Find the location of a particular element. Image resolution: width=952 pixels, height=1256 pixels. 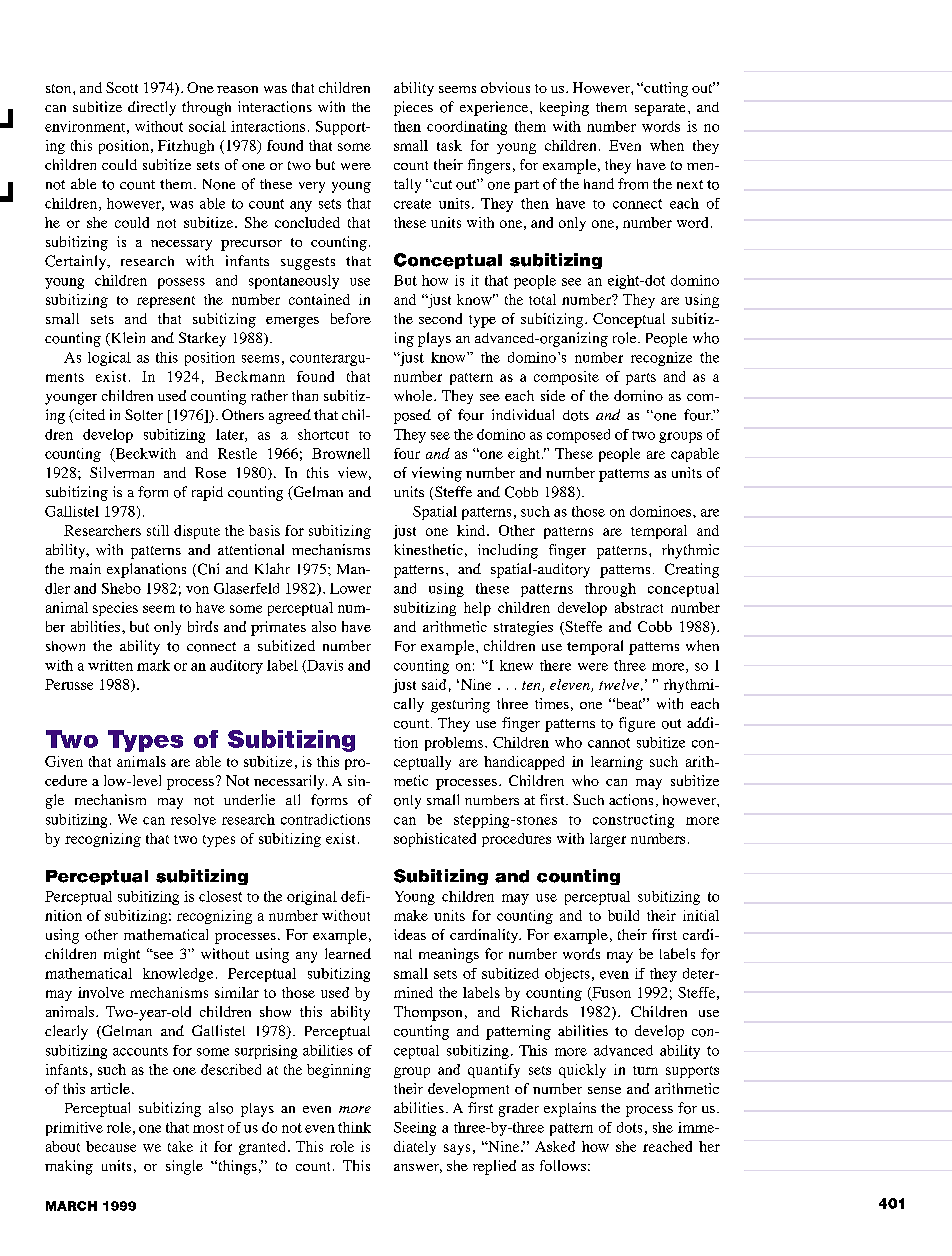

think is located at coordinates (354, 1127).
